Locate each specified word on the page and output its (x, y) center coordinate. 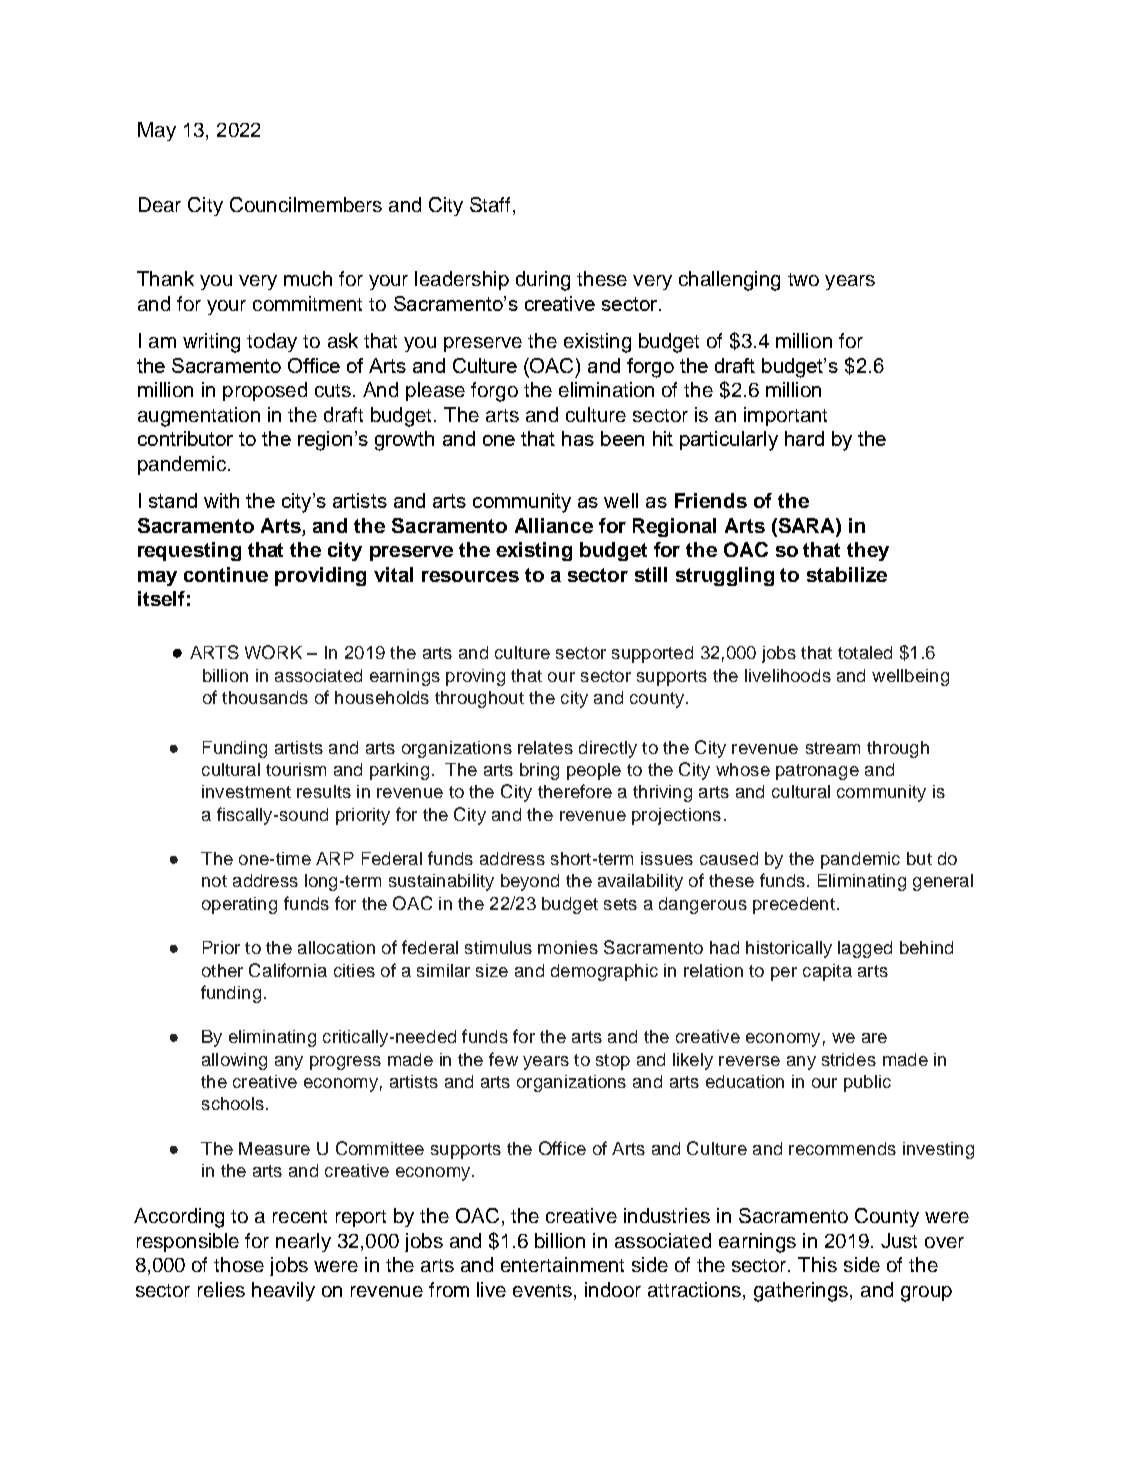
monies (568, 947)
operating (239, 905)
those (239, 1264)
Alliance (554, 525)
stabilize (847, 574)
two (803, 279)
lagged (865, 949)
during (543, 281)
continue (226, 574)
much (308, 278)
